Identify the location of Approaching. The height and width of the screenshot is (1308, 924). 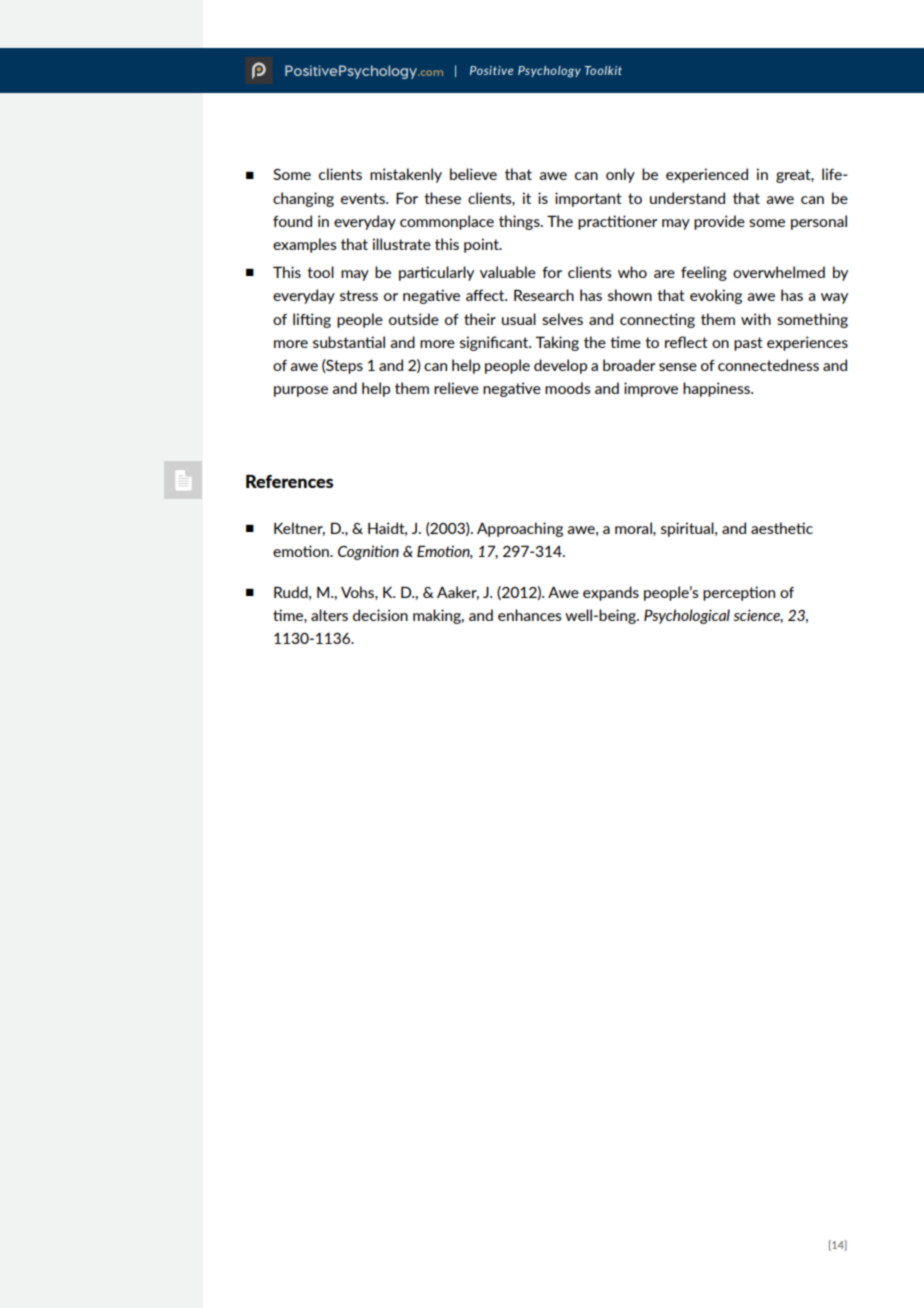
(520, 529).
